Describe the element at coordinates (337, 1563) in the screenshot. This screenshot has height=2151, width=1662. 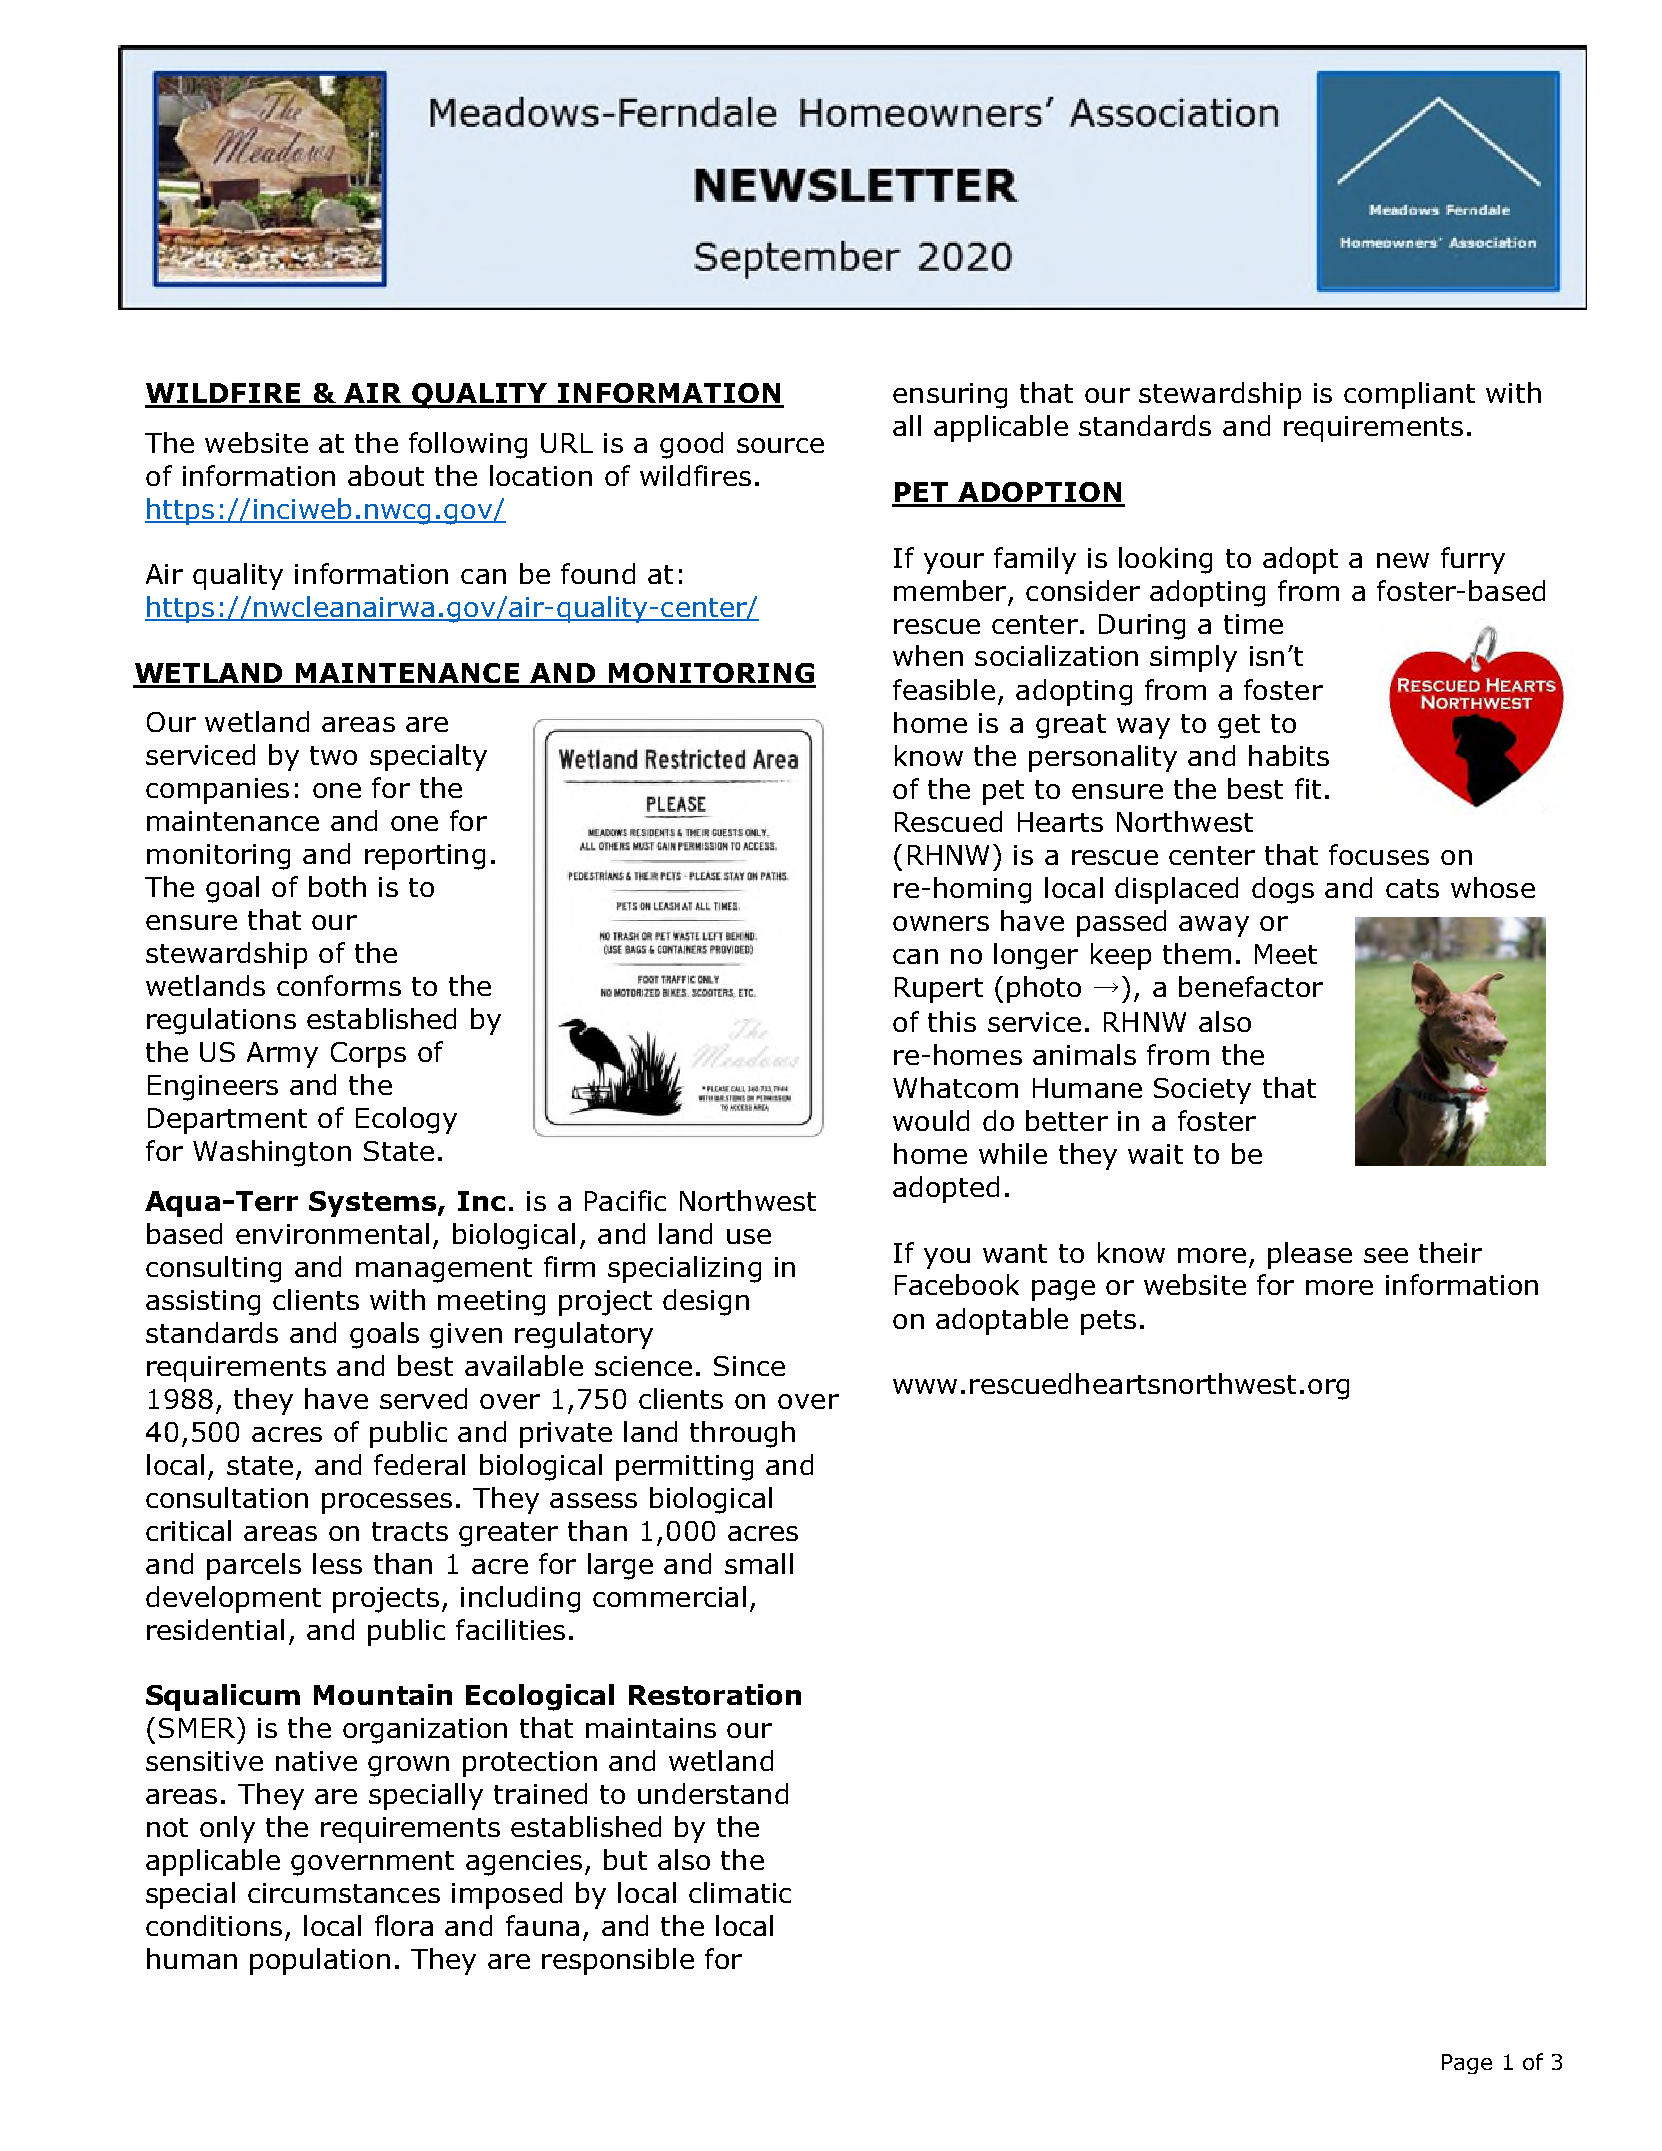
I see `less` at that location.
